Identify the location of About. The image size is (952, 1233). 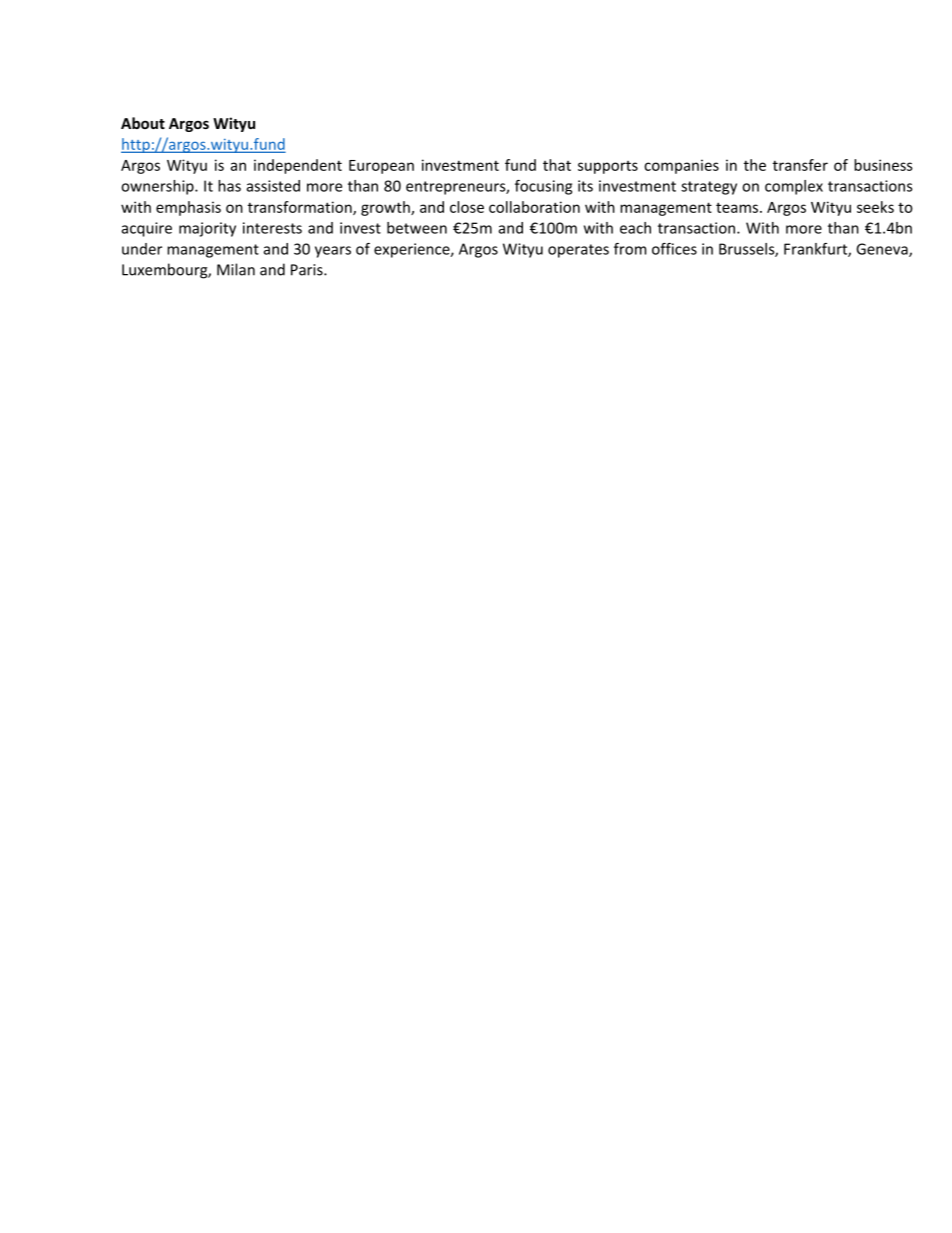
(143, 123).
